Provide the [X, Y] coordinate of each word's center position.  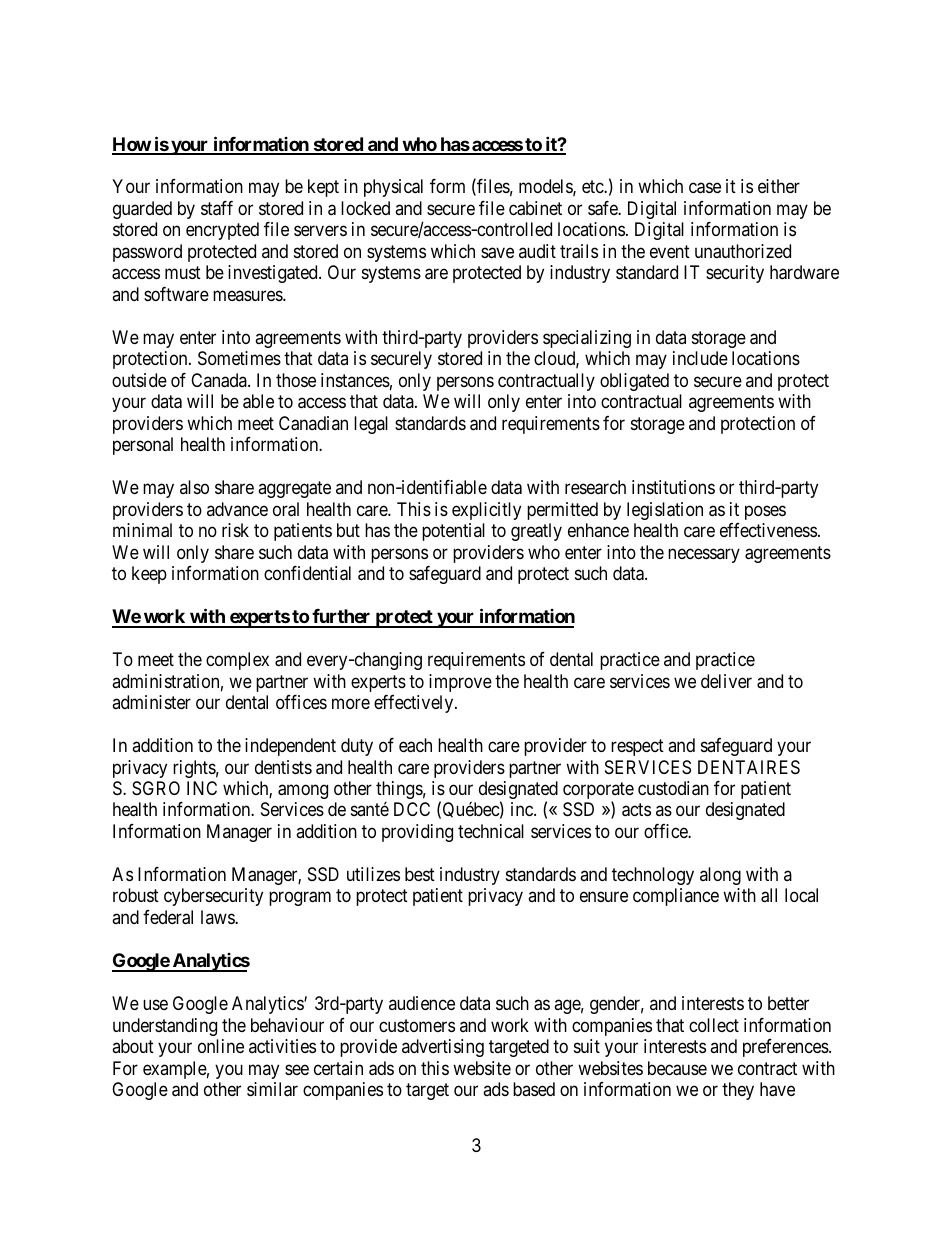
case [705, 188]
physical [393, 188]
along [720, 876]
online [221, 1046]
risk [235, 530]
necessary [704, 555]
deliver [726, 681]
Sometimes [239, 358]
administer [151, 702]
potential [453, 532]
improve [460, 683]
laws [218, 917]
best [420, 874]
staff [217, 208]
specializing [587, 339]
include [700, 358]
